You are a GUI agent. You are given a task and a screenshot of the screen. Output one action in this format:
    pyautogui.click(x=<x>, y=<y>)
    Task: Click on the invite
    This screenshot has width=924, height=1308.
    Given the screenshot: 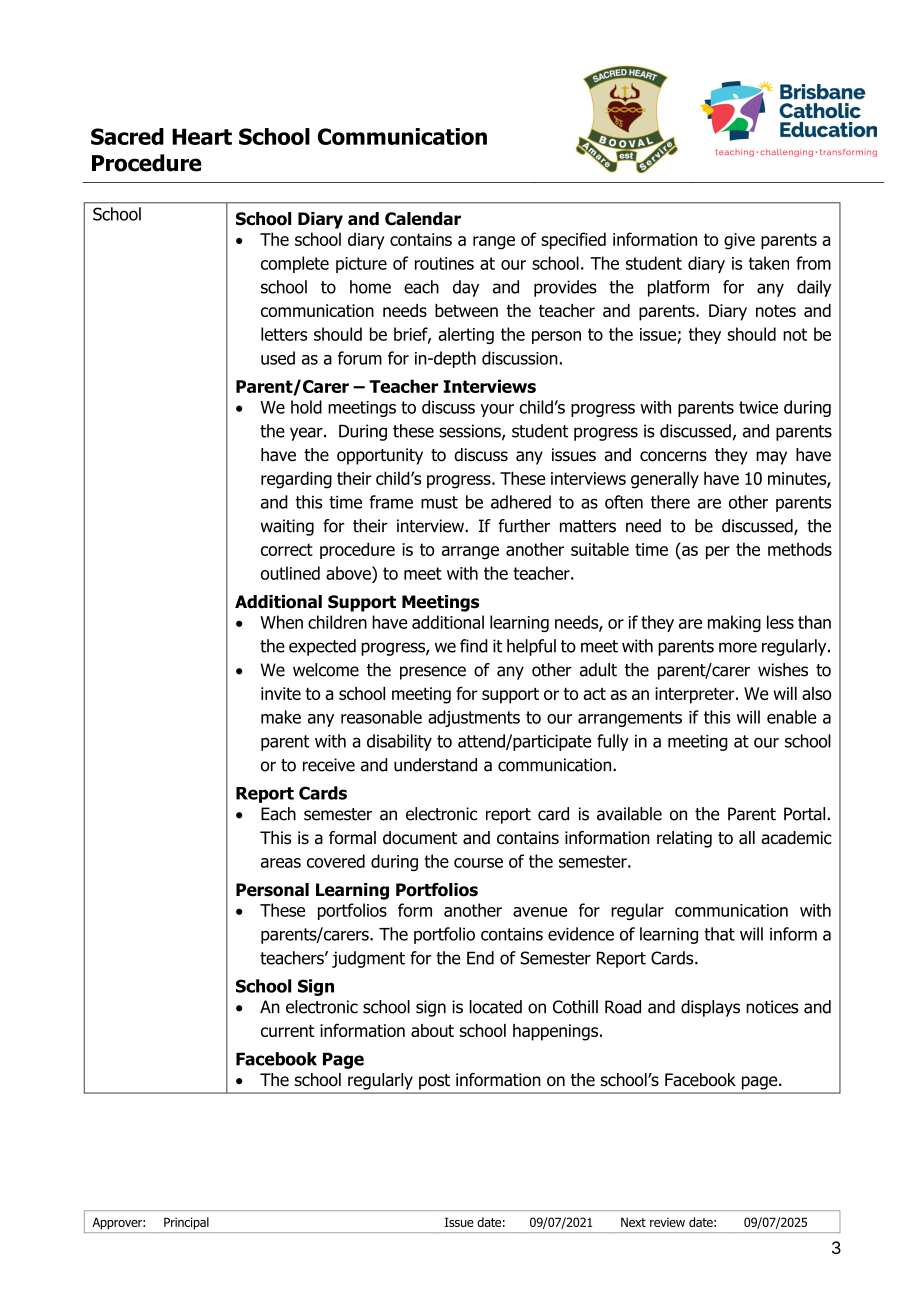 What is the action you would take?
    pyautogui.click(x=281, y=693)
